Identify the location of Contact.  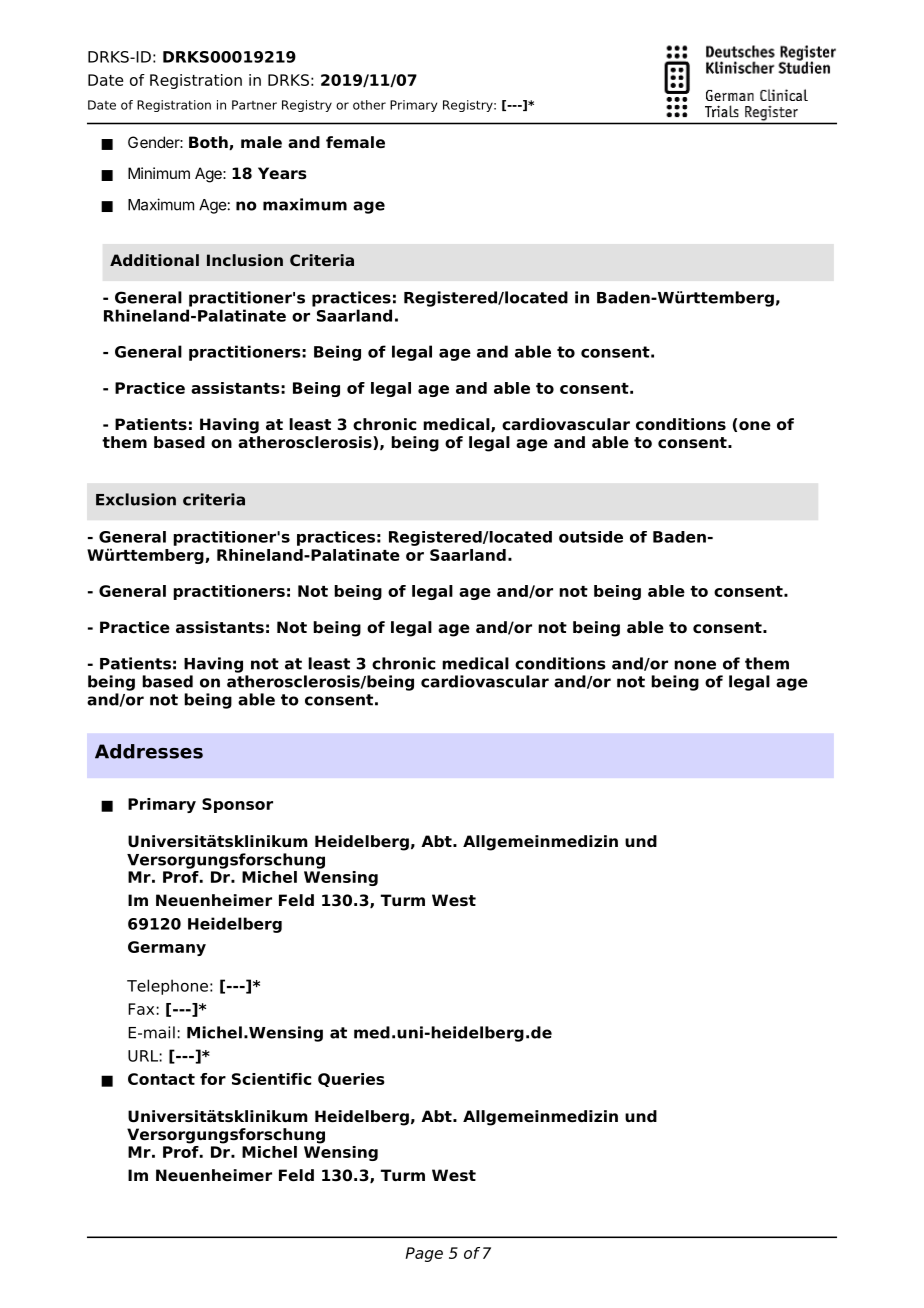
(161, 1079).
